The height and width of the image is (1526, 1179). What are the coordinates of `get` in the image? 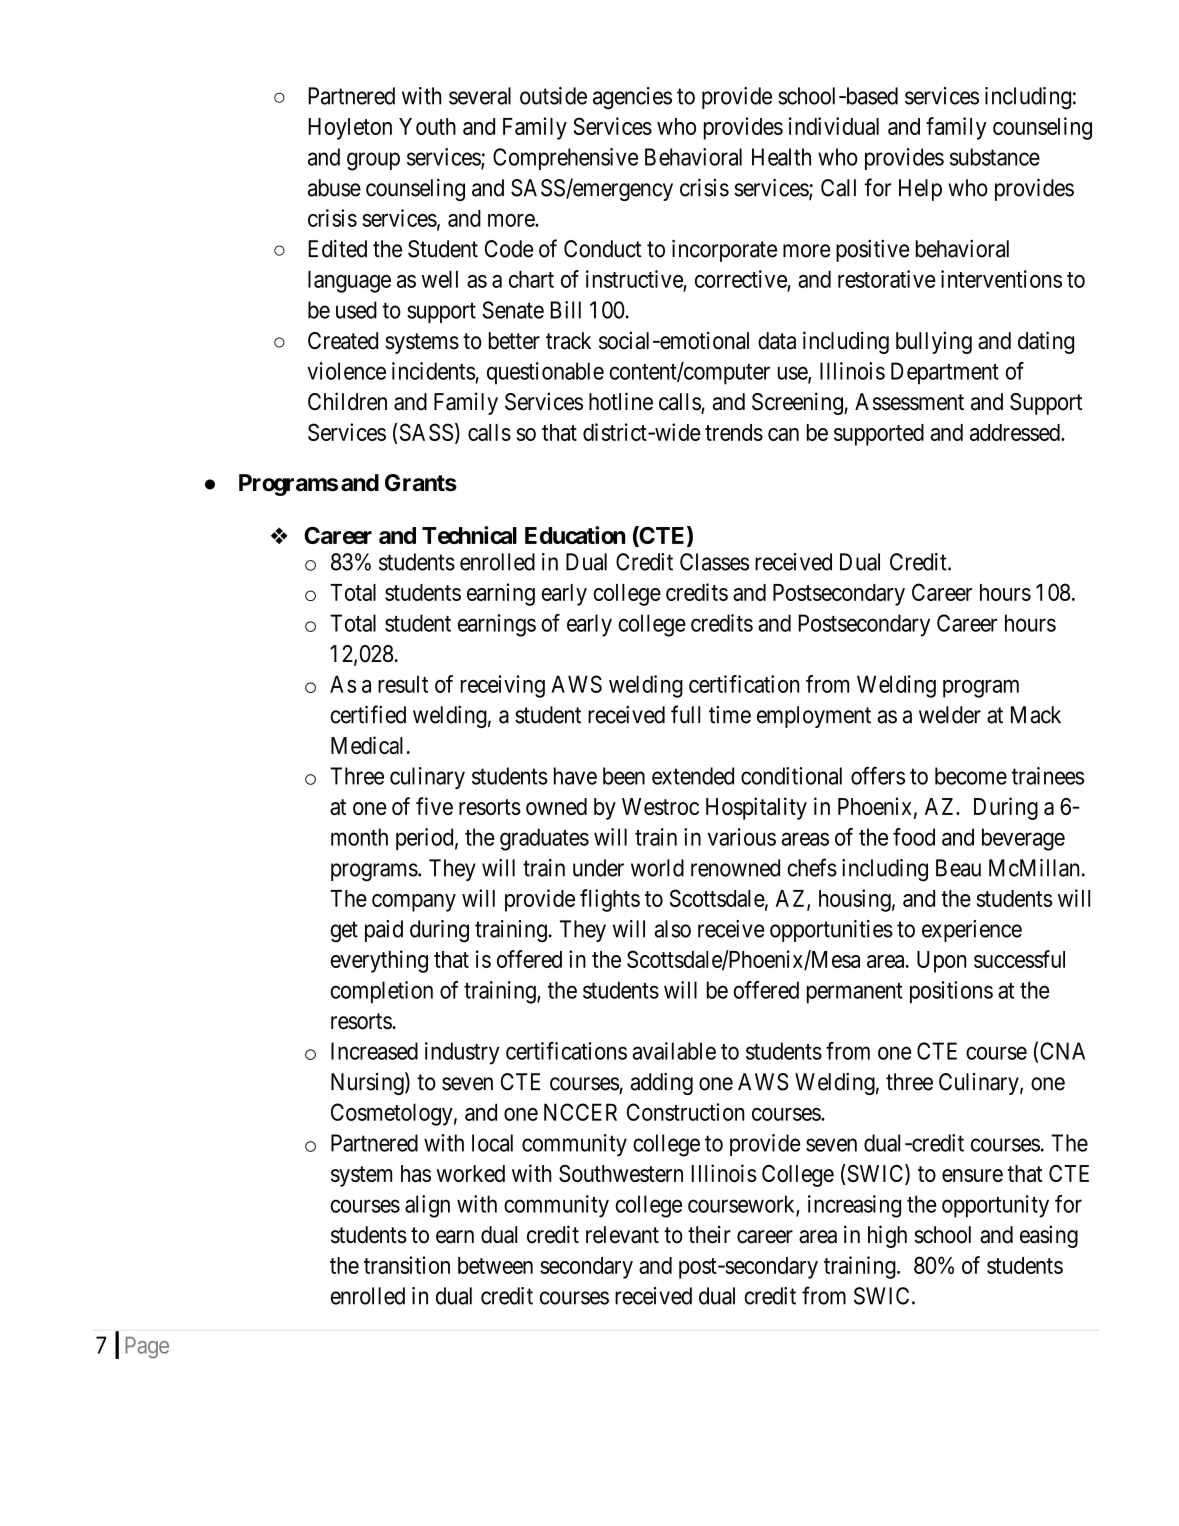 It's located at (344, 932).
